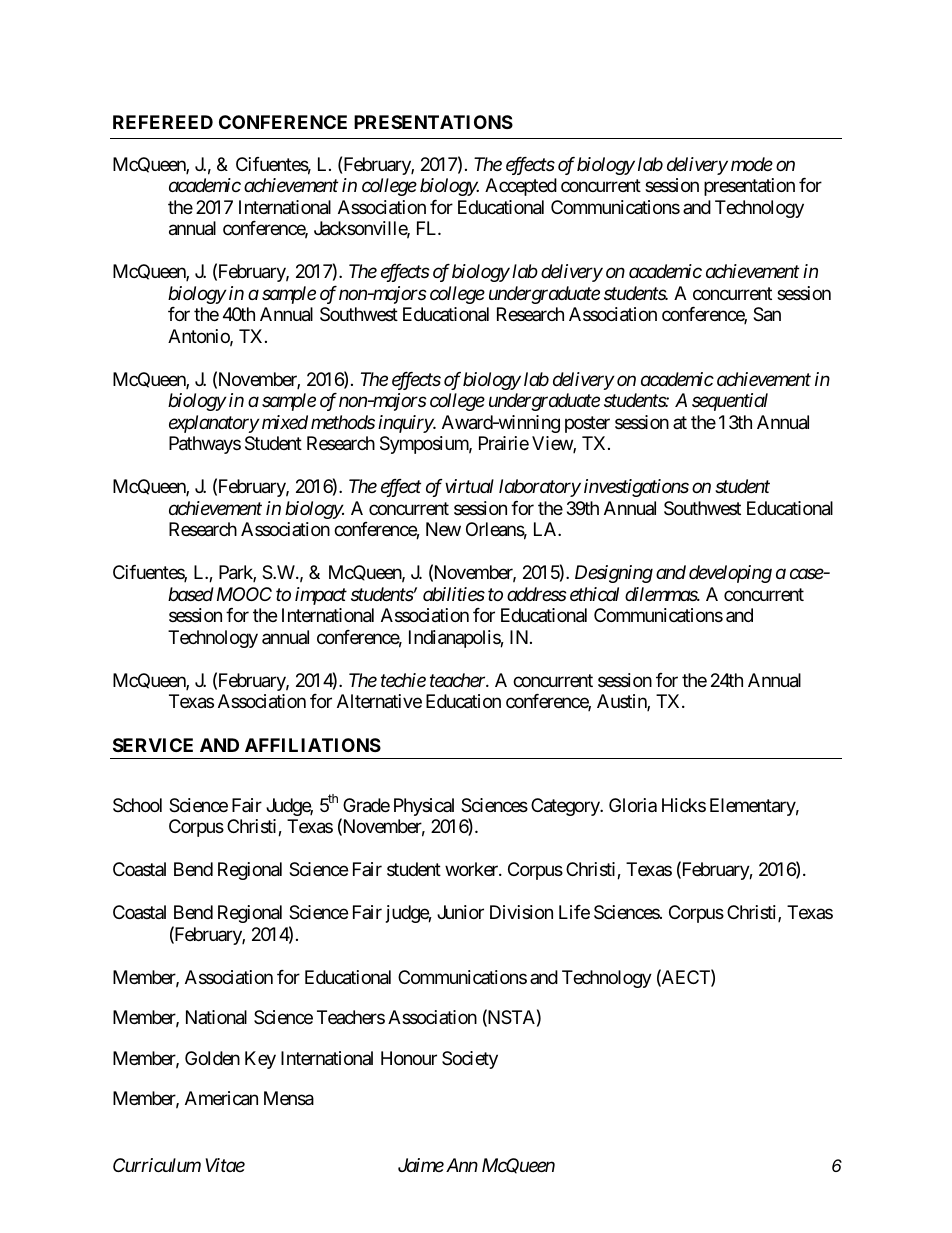 The width and height of the document is (952, 1233). Describe the element at coordinates (521, 187) in the document. I see `Accepted` at that location.
